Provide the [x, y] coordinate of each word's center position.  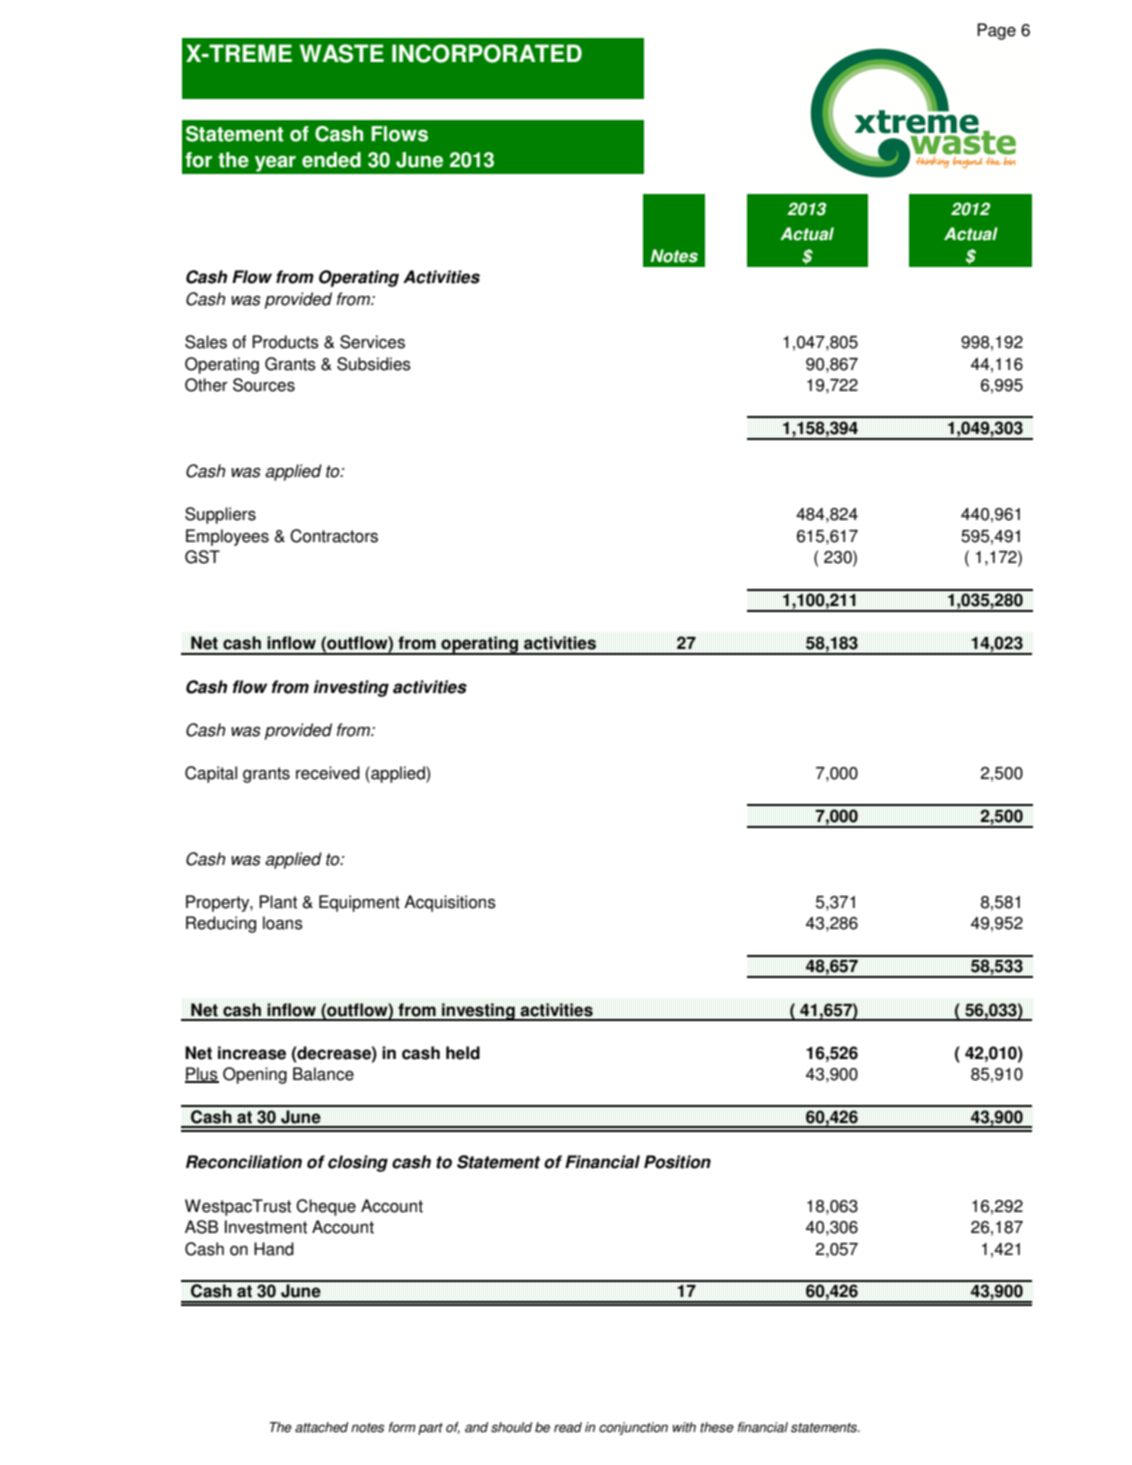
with [684, 1427]
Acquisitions [450, 903]
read [568, 1427]
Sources [264, 385]
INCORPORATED [487, 53]
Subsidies [374, 364]
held [463, 1053]
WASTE [341, 53]
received [328, 773]
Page [996, 31]
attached [321, 1427]
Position [677, 1162]
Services [372, 342]
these [717, 1427]
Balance [323, 1074]
